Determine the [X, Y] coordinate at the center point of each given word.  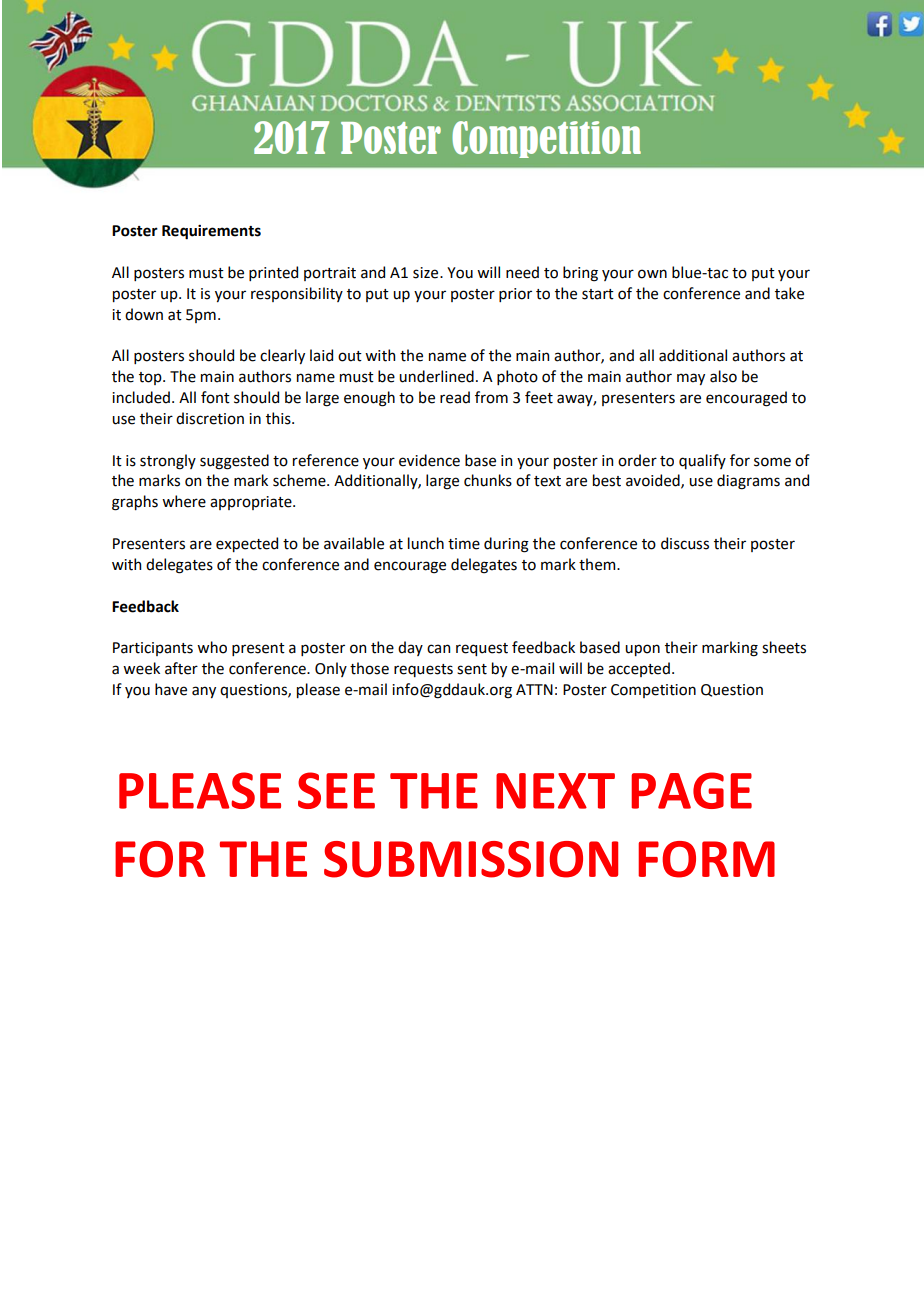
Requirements [211, 232]
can [438, 649]
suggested [234, 462]
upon [642, 650]
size [427, 273]
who [212, 647]
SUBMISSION [471, 859]
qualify [702, 461]
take [789, 293]
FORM [706, 859]
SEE [336, 790]
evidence [429, 460]
